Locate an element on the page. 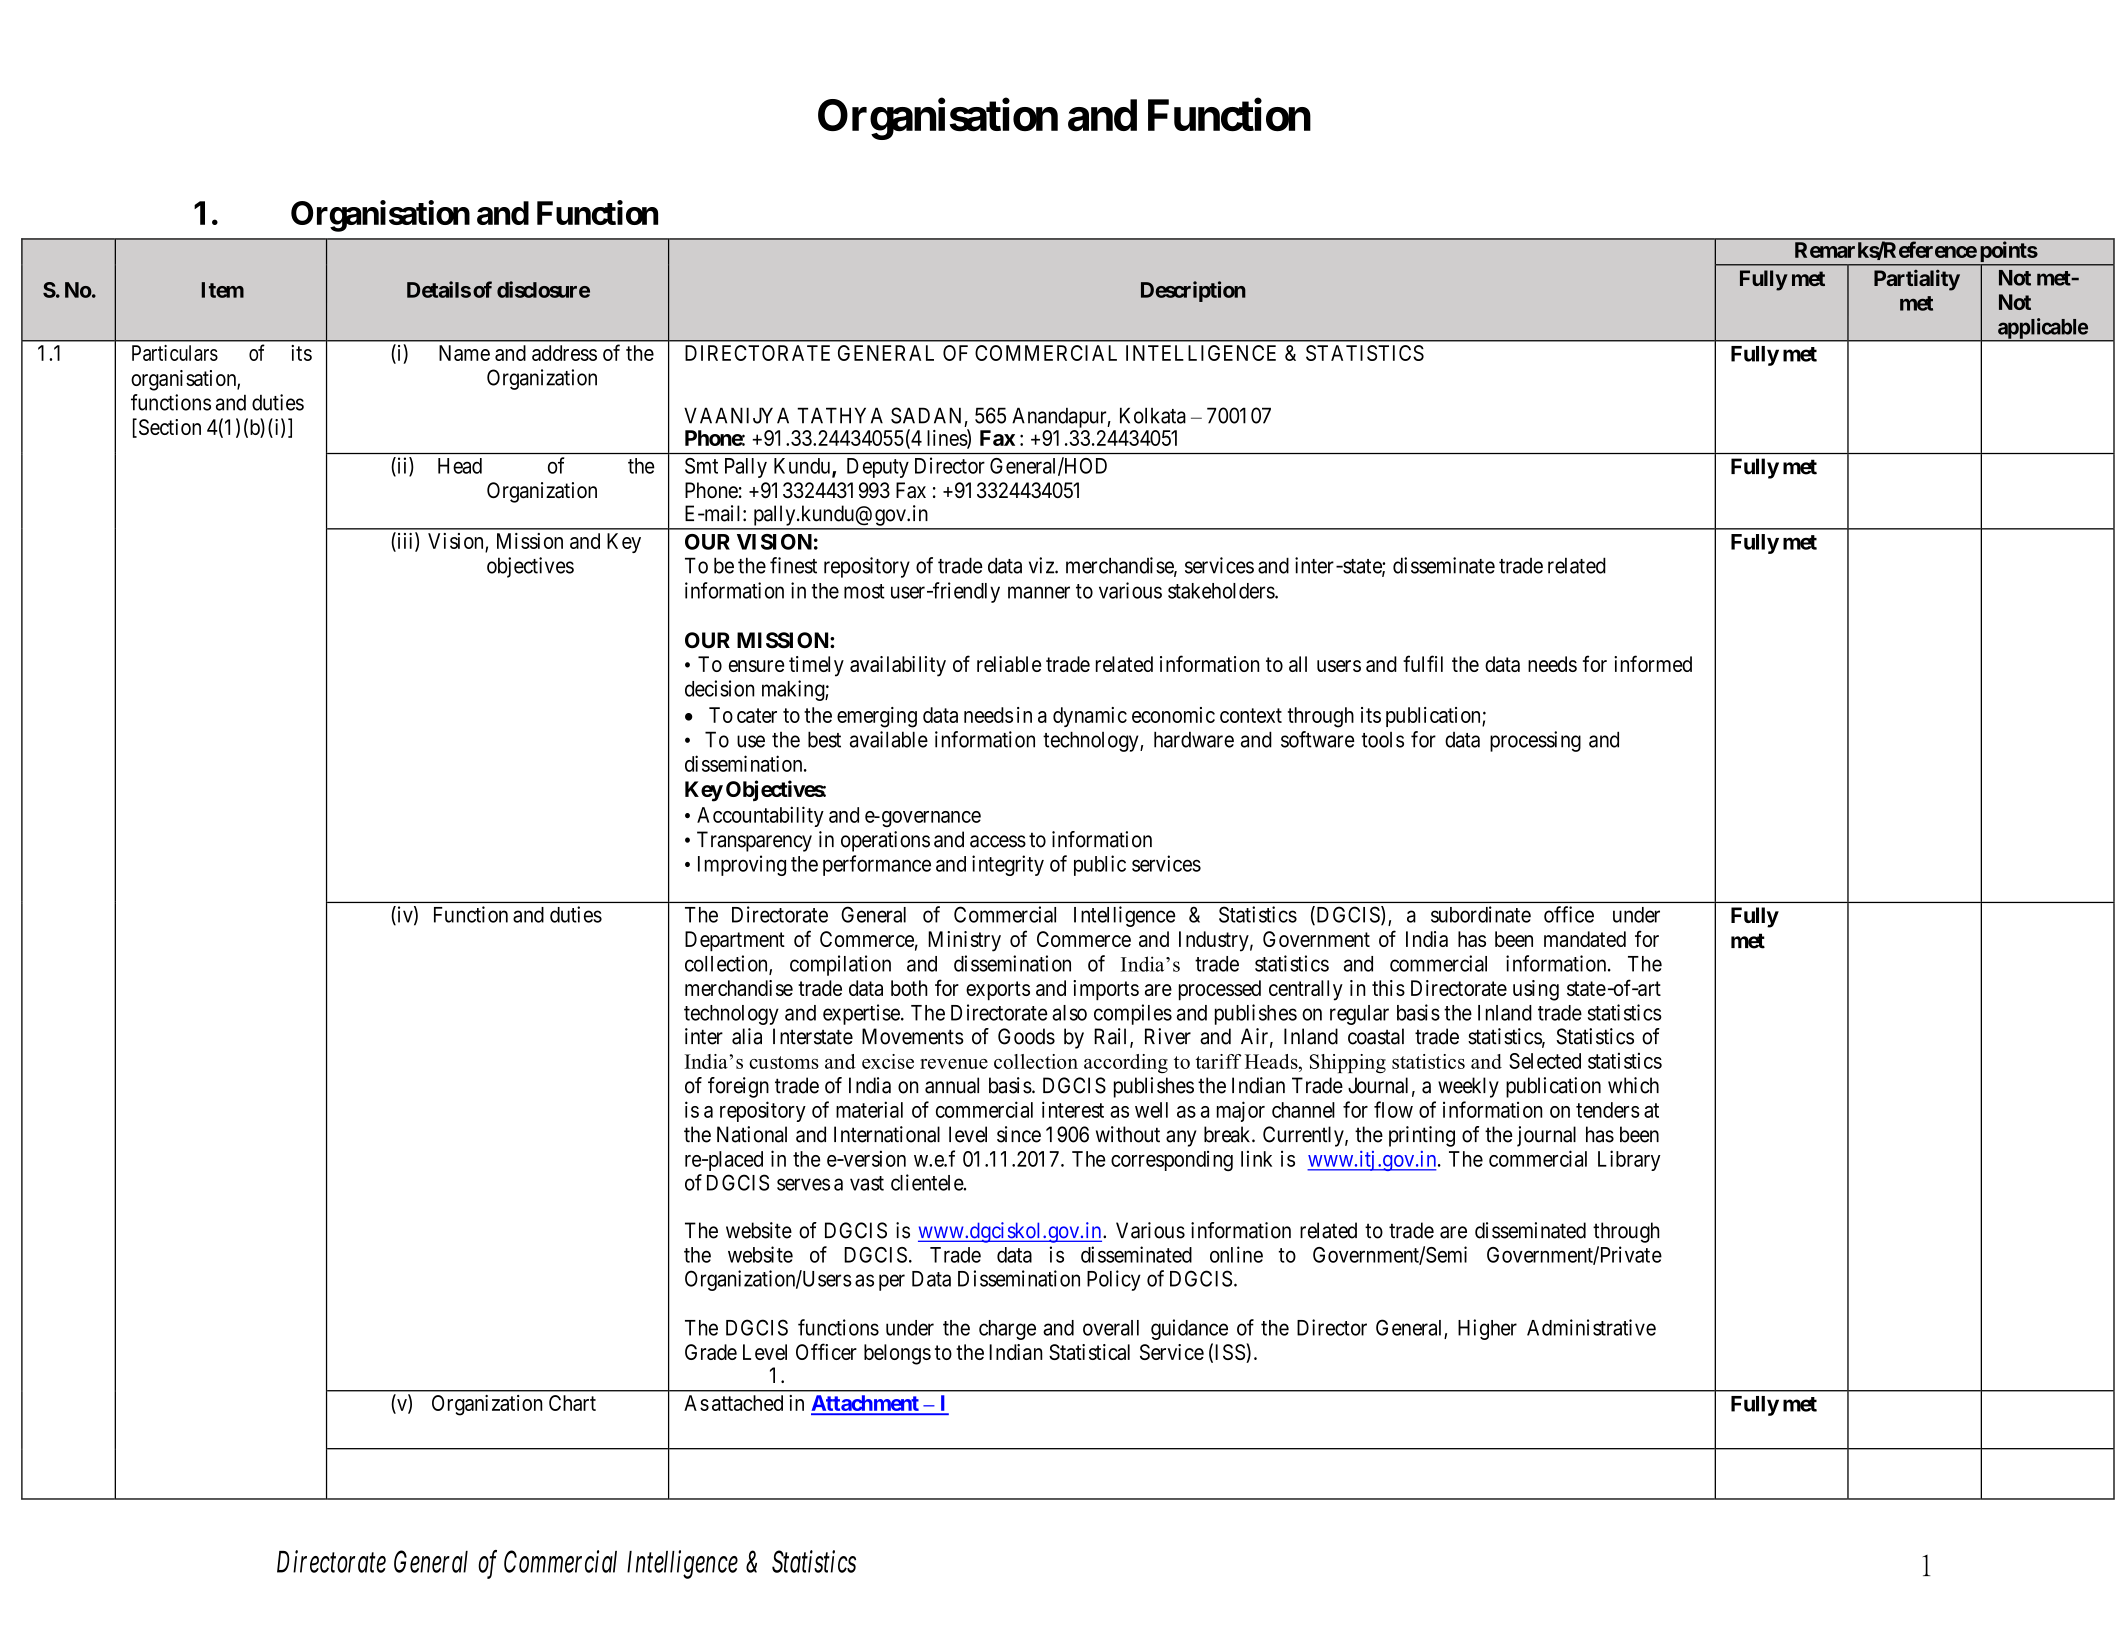  informed is located at coordinates (1653, 663).
